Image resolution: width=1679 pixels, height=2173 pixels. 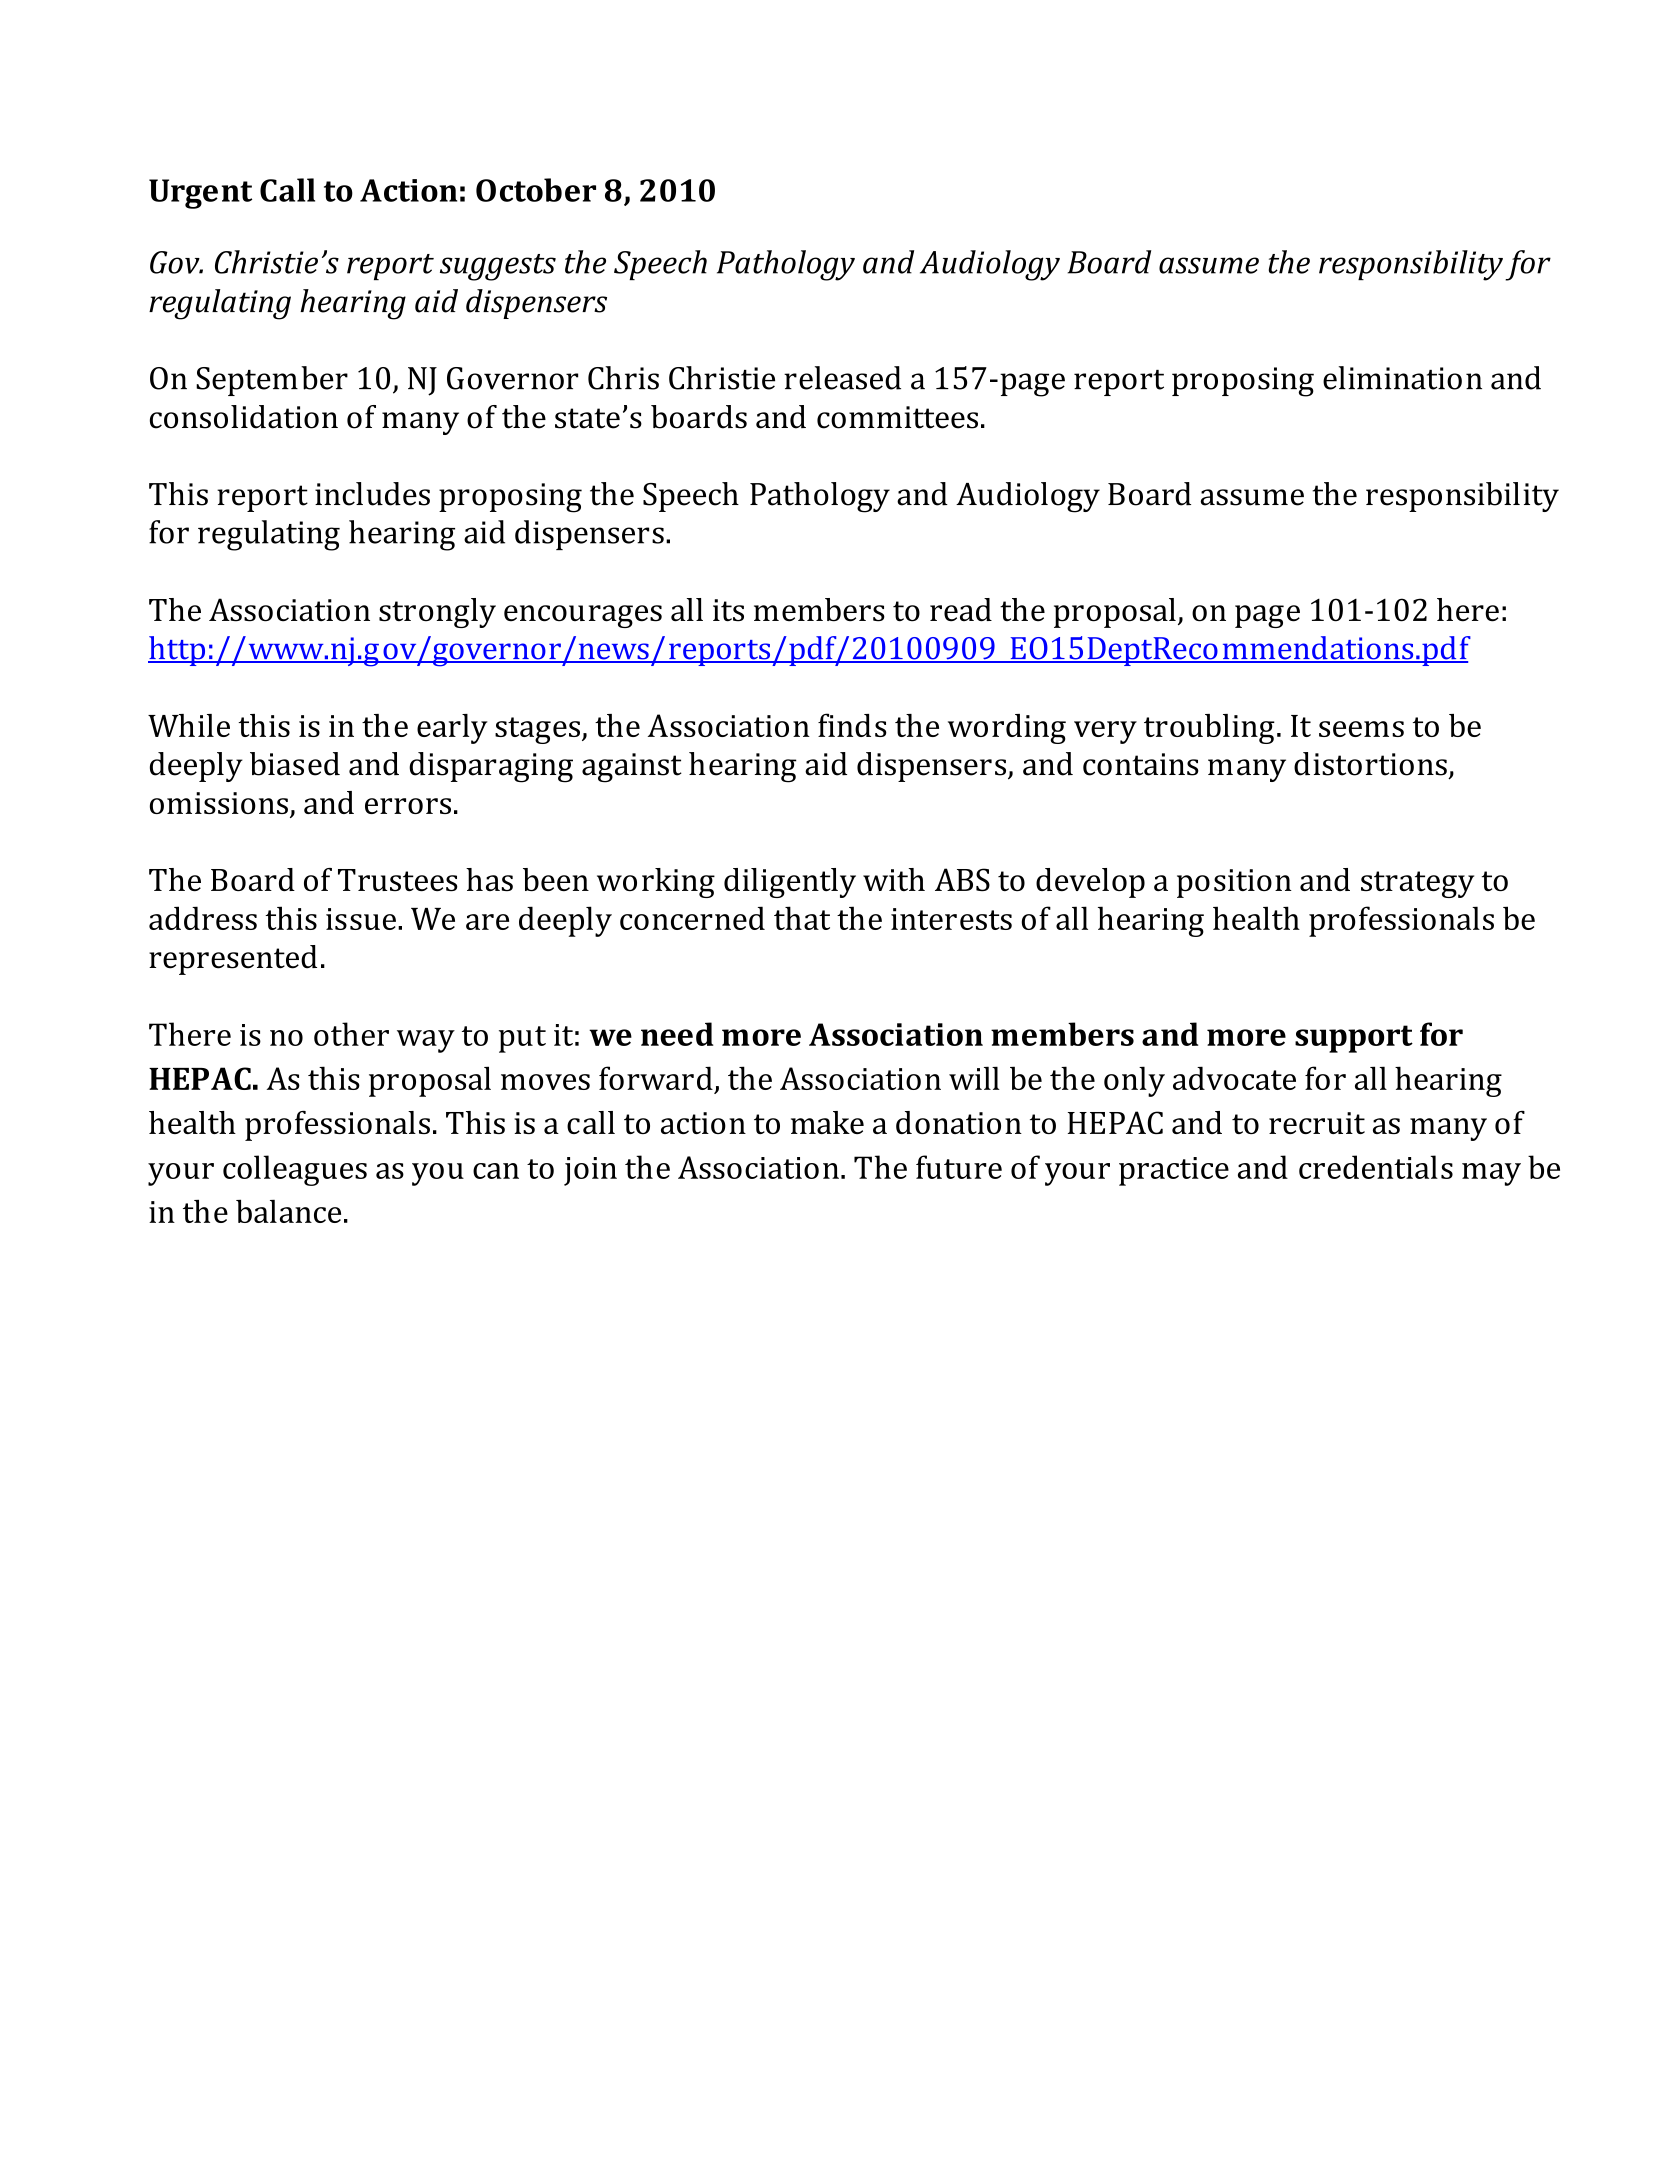 What do you see at coordinates (852, 725) in the document?
I see `finds` at bounding box center [852, 725].
